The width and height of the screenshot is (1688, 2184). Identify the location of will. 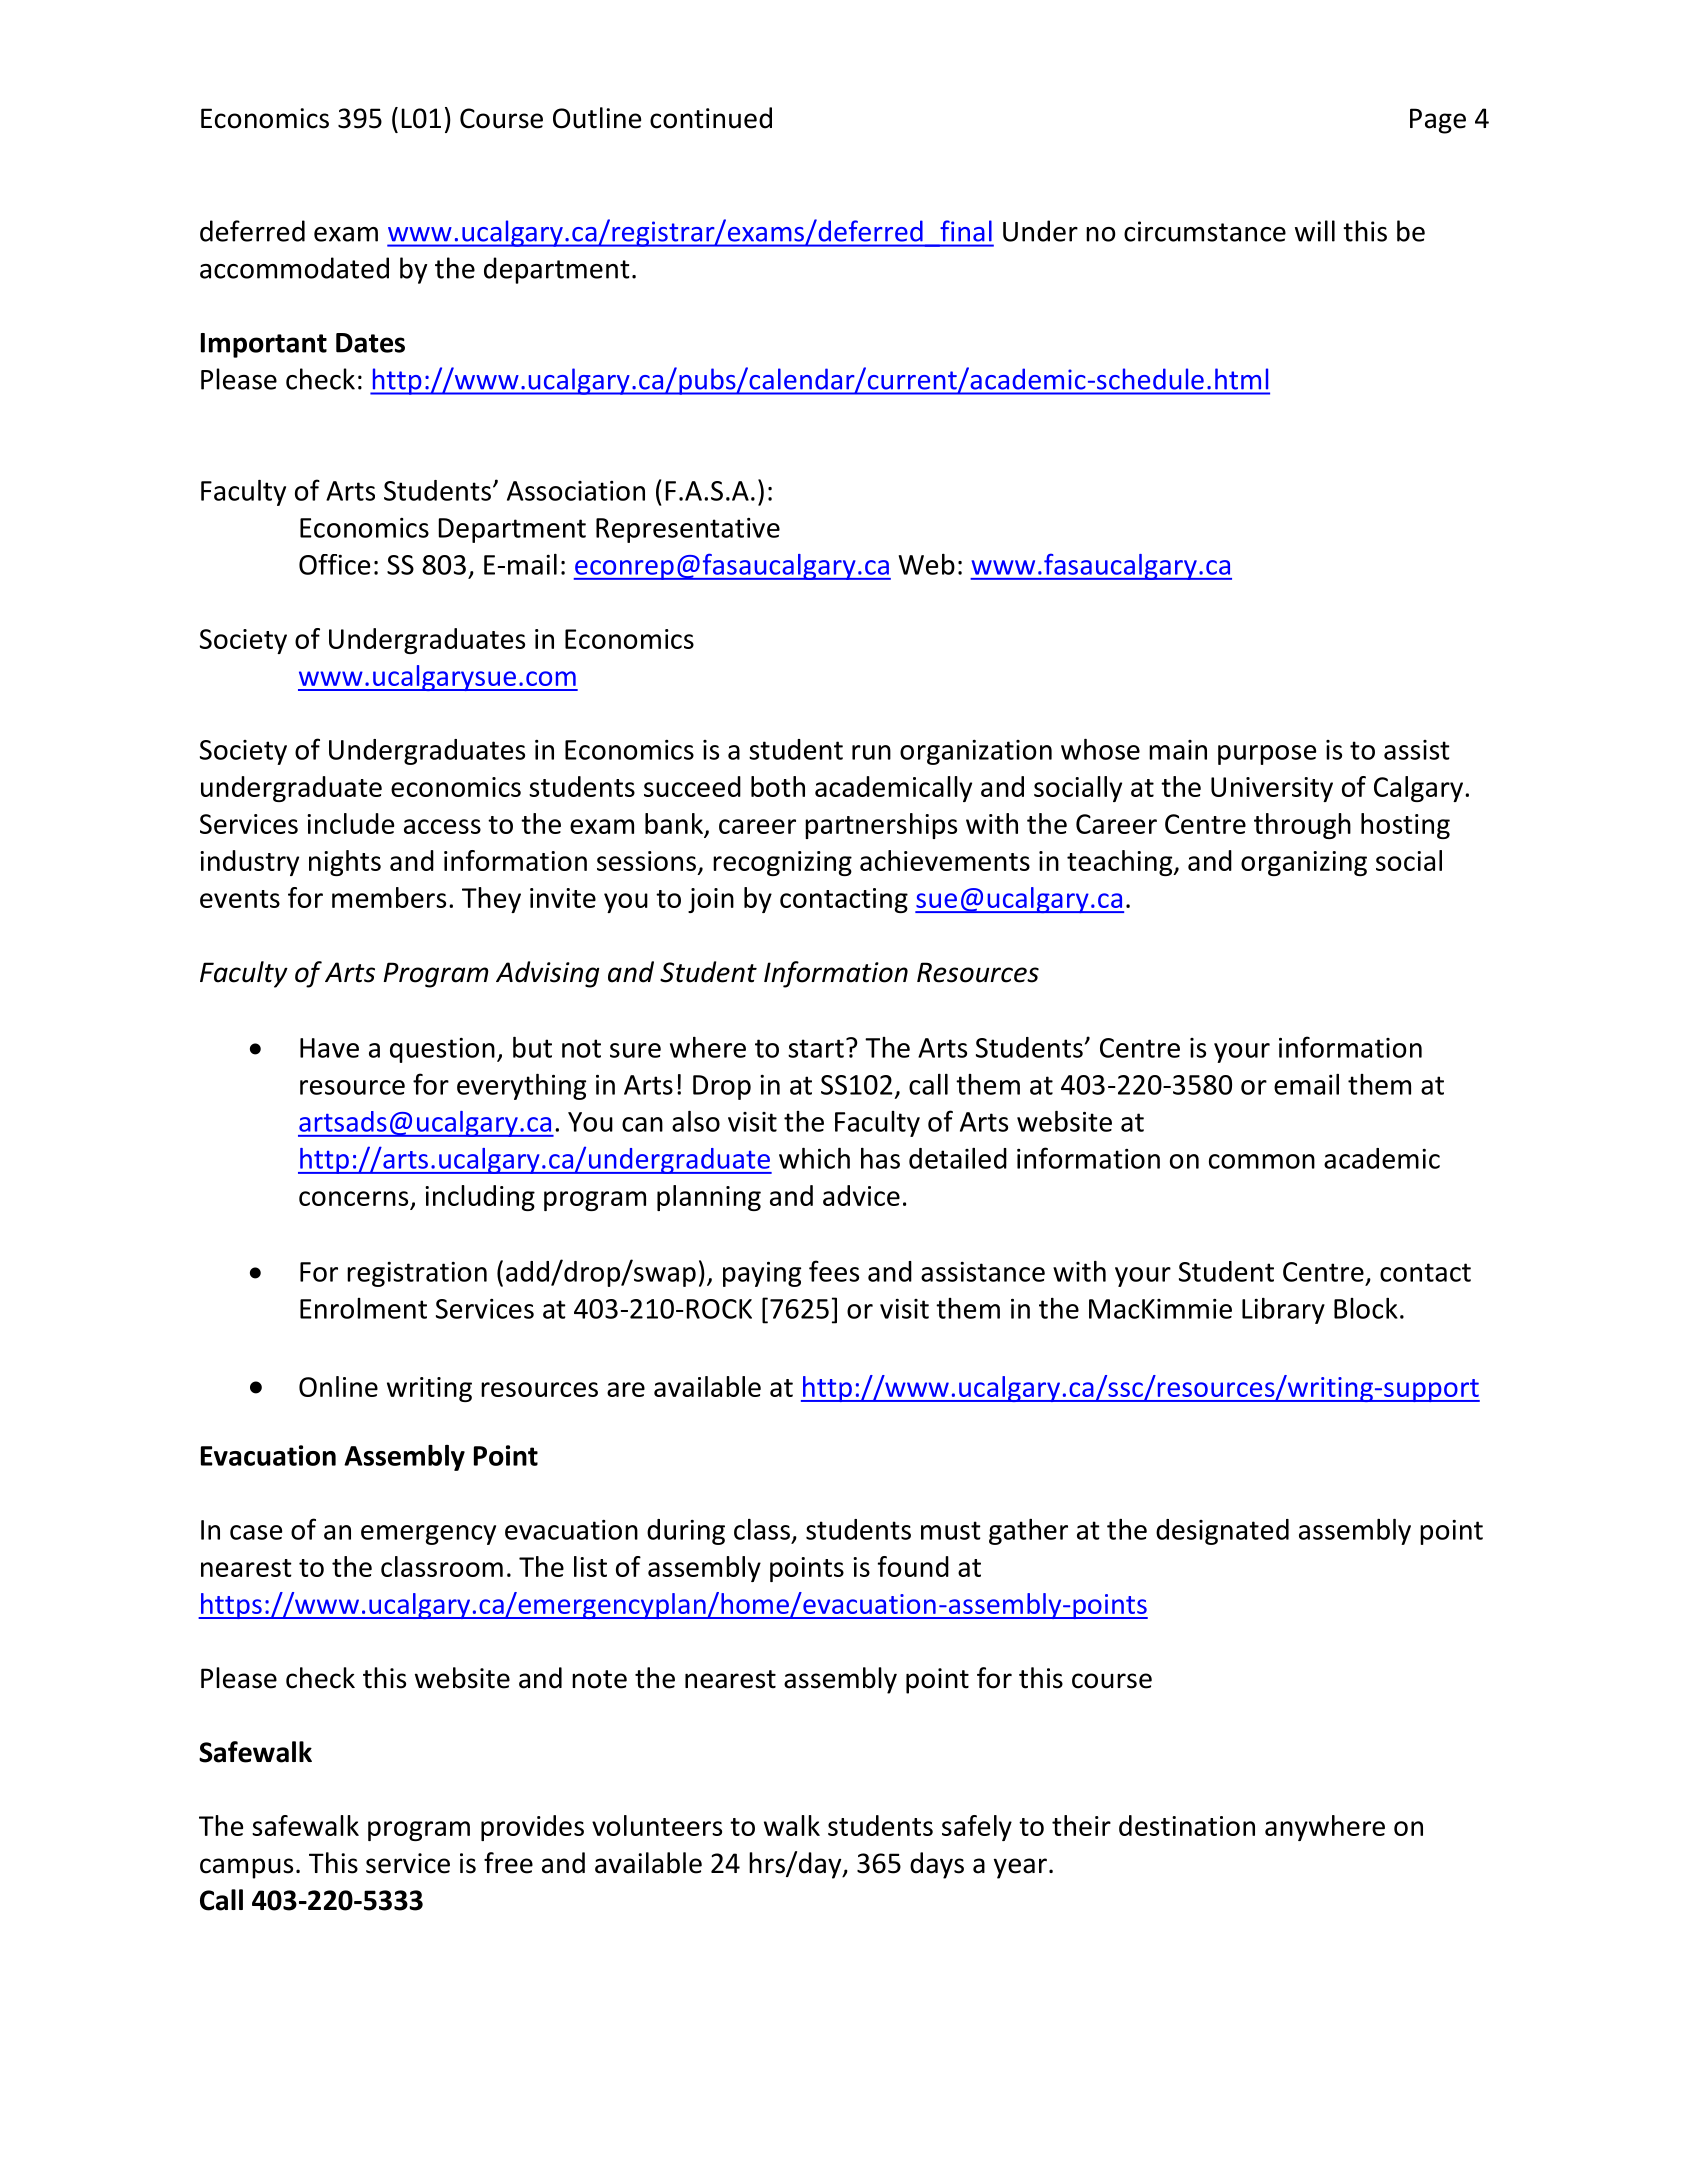
(1315, 231).
